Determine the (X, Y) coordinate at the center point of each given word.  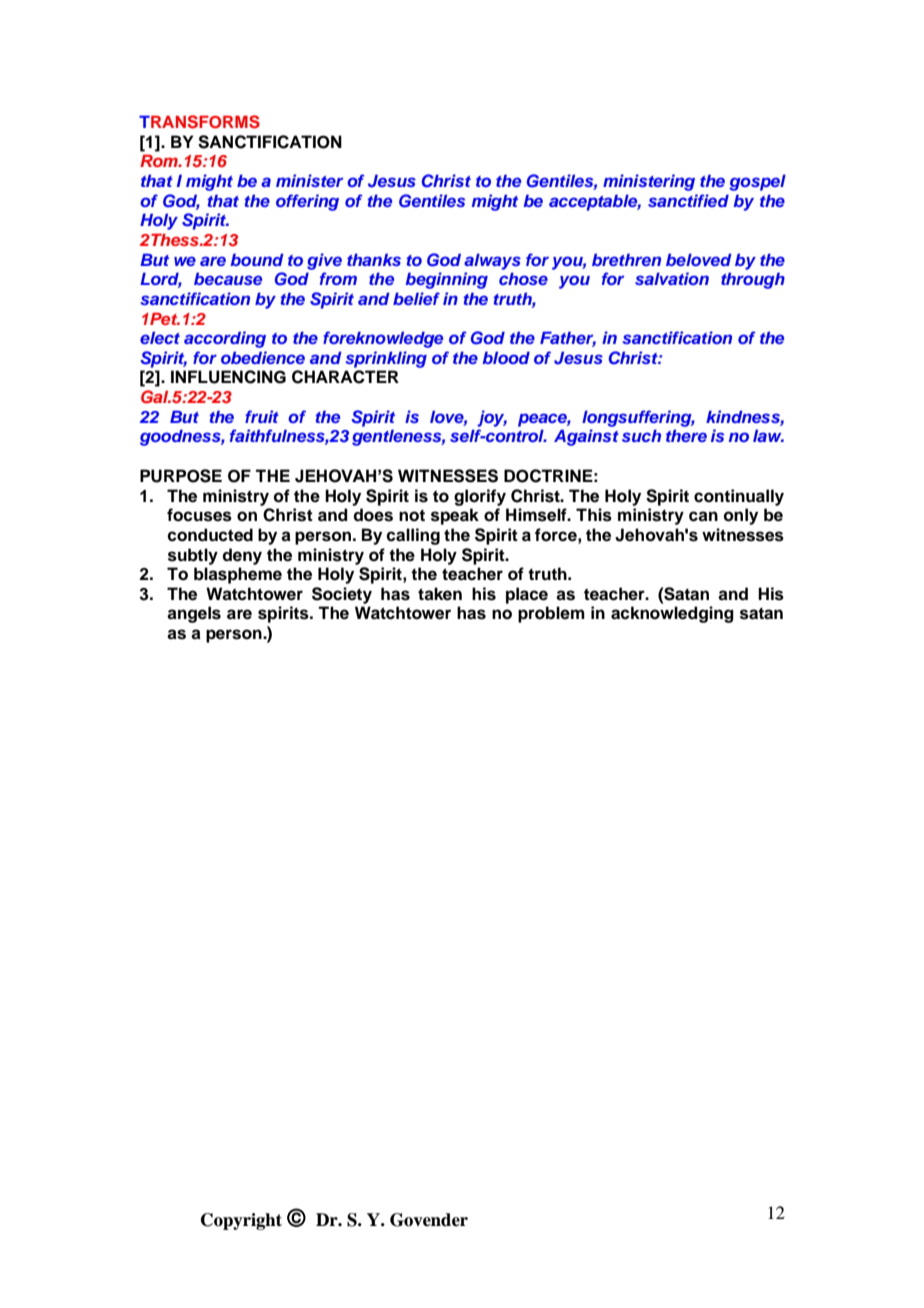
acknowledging (672, 614)
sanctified (688, 200)
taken (440, 594)
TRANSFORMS (199, 122)
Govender (429, 1220)
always (492, 261)
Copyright (241, 1221)
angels (194, 614)
